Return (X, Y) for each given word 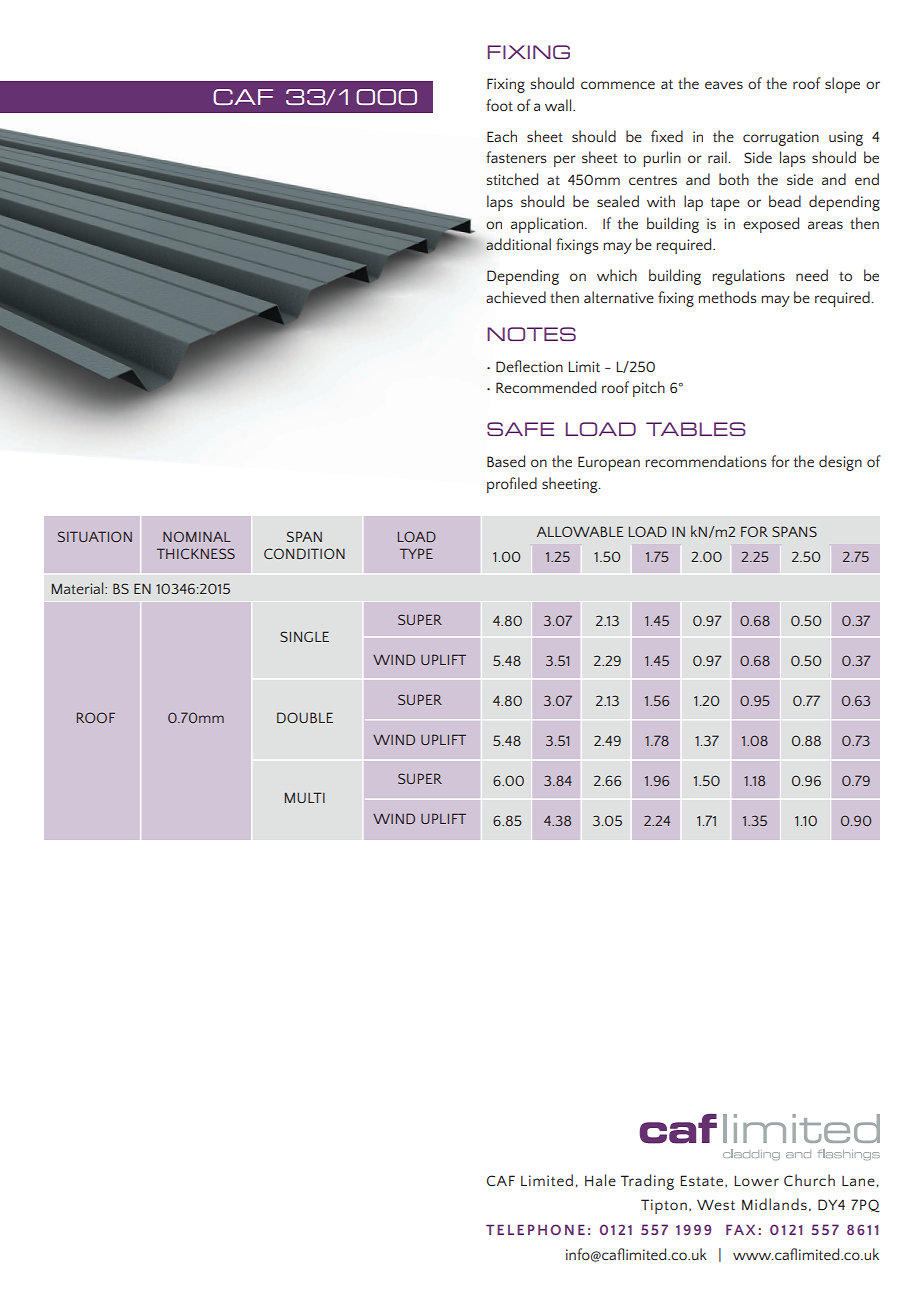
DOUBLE (305, 717)
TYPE (416, 553)
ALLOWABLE (580, 531)
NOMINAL (197, 536)
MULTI (305, 797)
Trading (647, 1182)
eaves (724, 85)
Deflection (529, 366)
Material (79, 588)
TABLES (696, 429)
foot (499, 105)
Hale (600, 1180)
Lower (756, 1180)
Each (502, 136)
